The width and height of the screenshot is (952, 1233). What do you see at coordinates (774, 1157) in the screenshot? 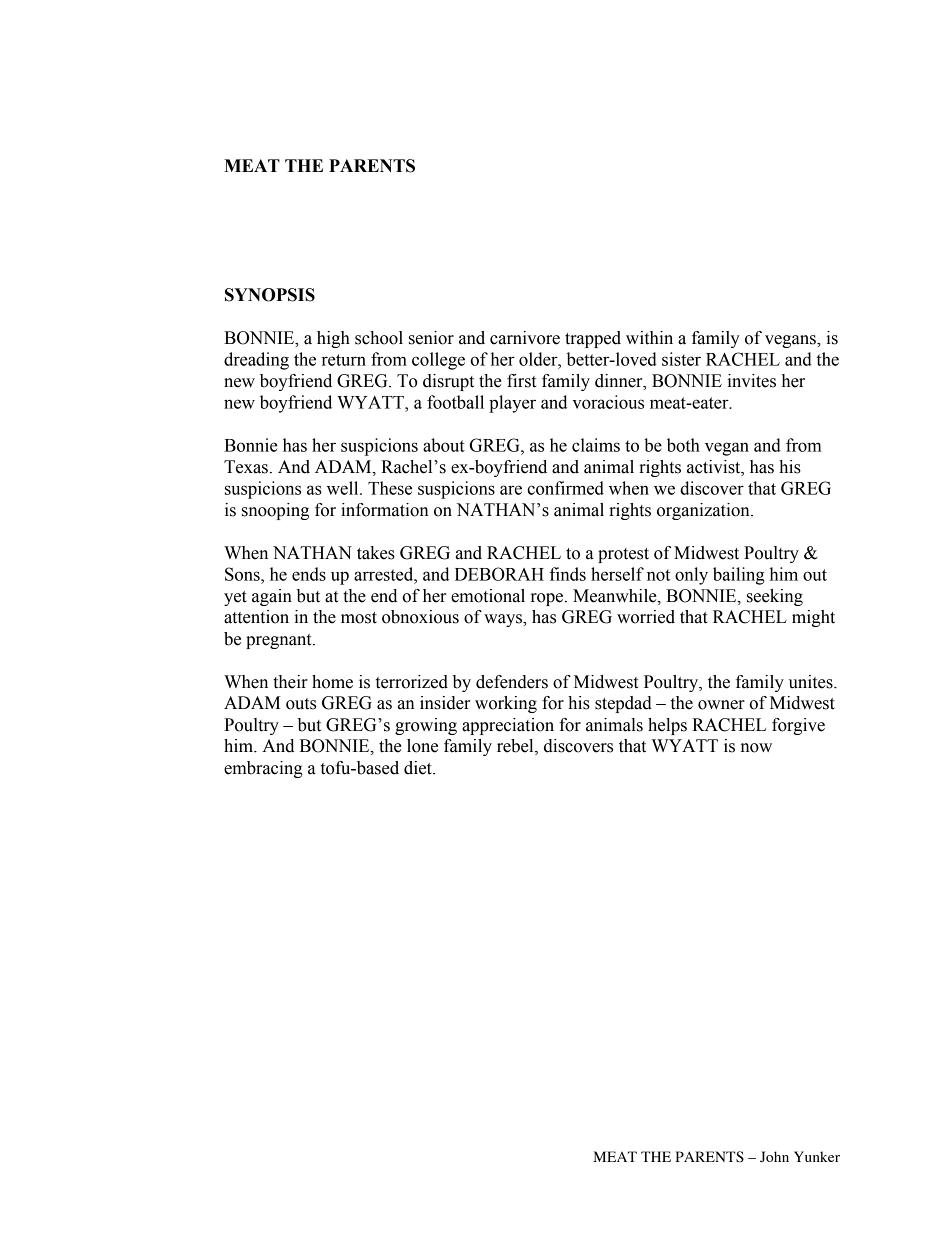
I see `John` at bounding box center [774, 1157].
